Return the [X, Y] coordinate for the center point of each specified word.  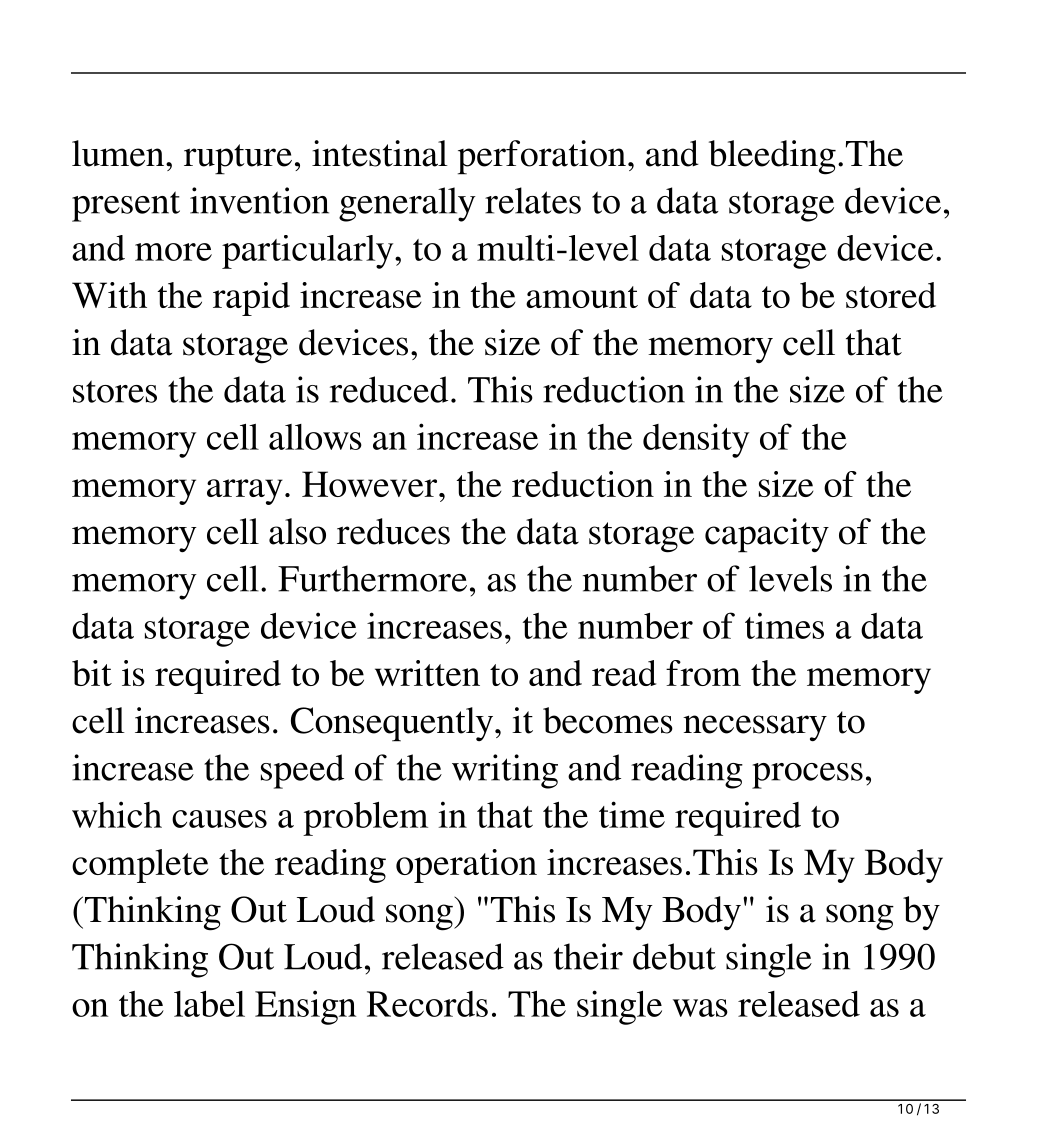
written [427, 673]
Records [427, 1004]
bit [92, 673]
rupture [238, 159]
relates [533, 200]
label [209, 1004]
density [696, 440]
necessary [755, 728]
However [369, 484]
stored [891, 295]
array [245, 492]
